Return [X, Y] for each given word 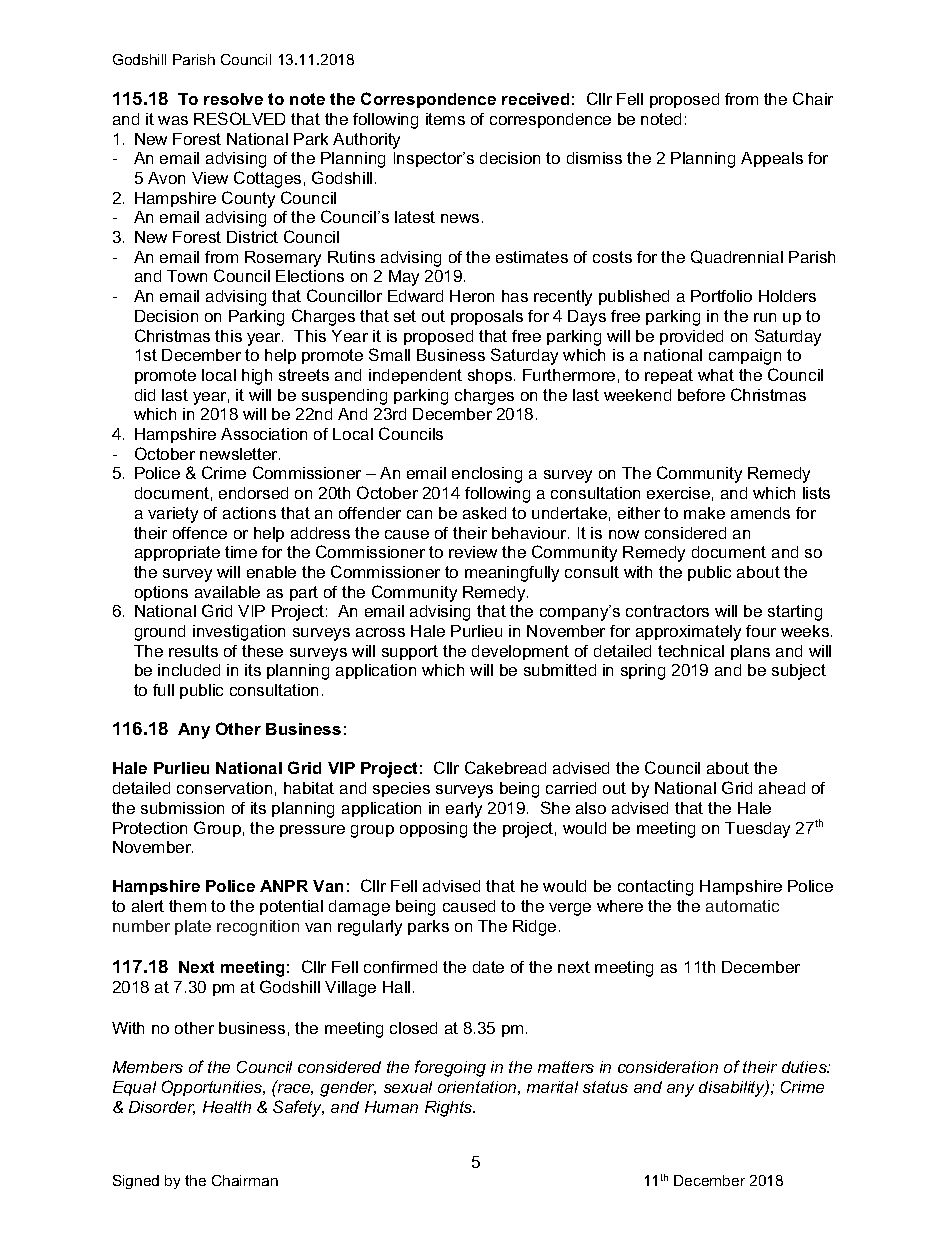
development [520, 652]
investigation [239, 633]
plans [750, 652]
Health [227, 1107]
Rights [450, 1109]
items [445, 119]
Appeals [772, 159]
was [173, 120]
